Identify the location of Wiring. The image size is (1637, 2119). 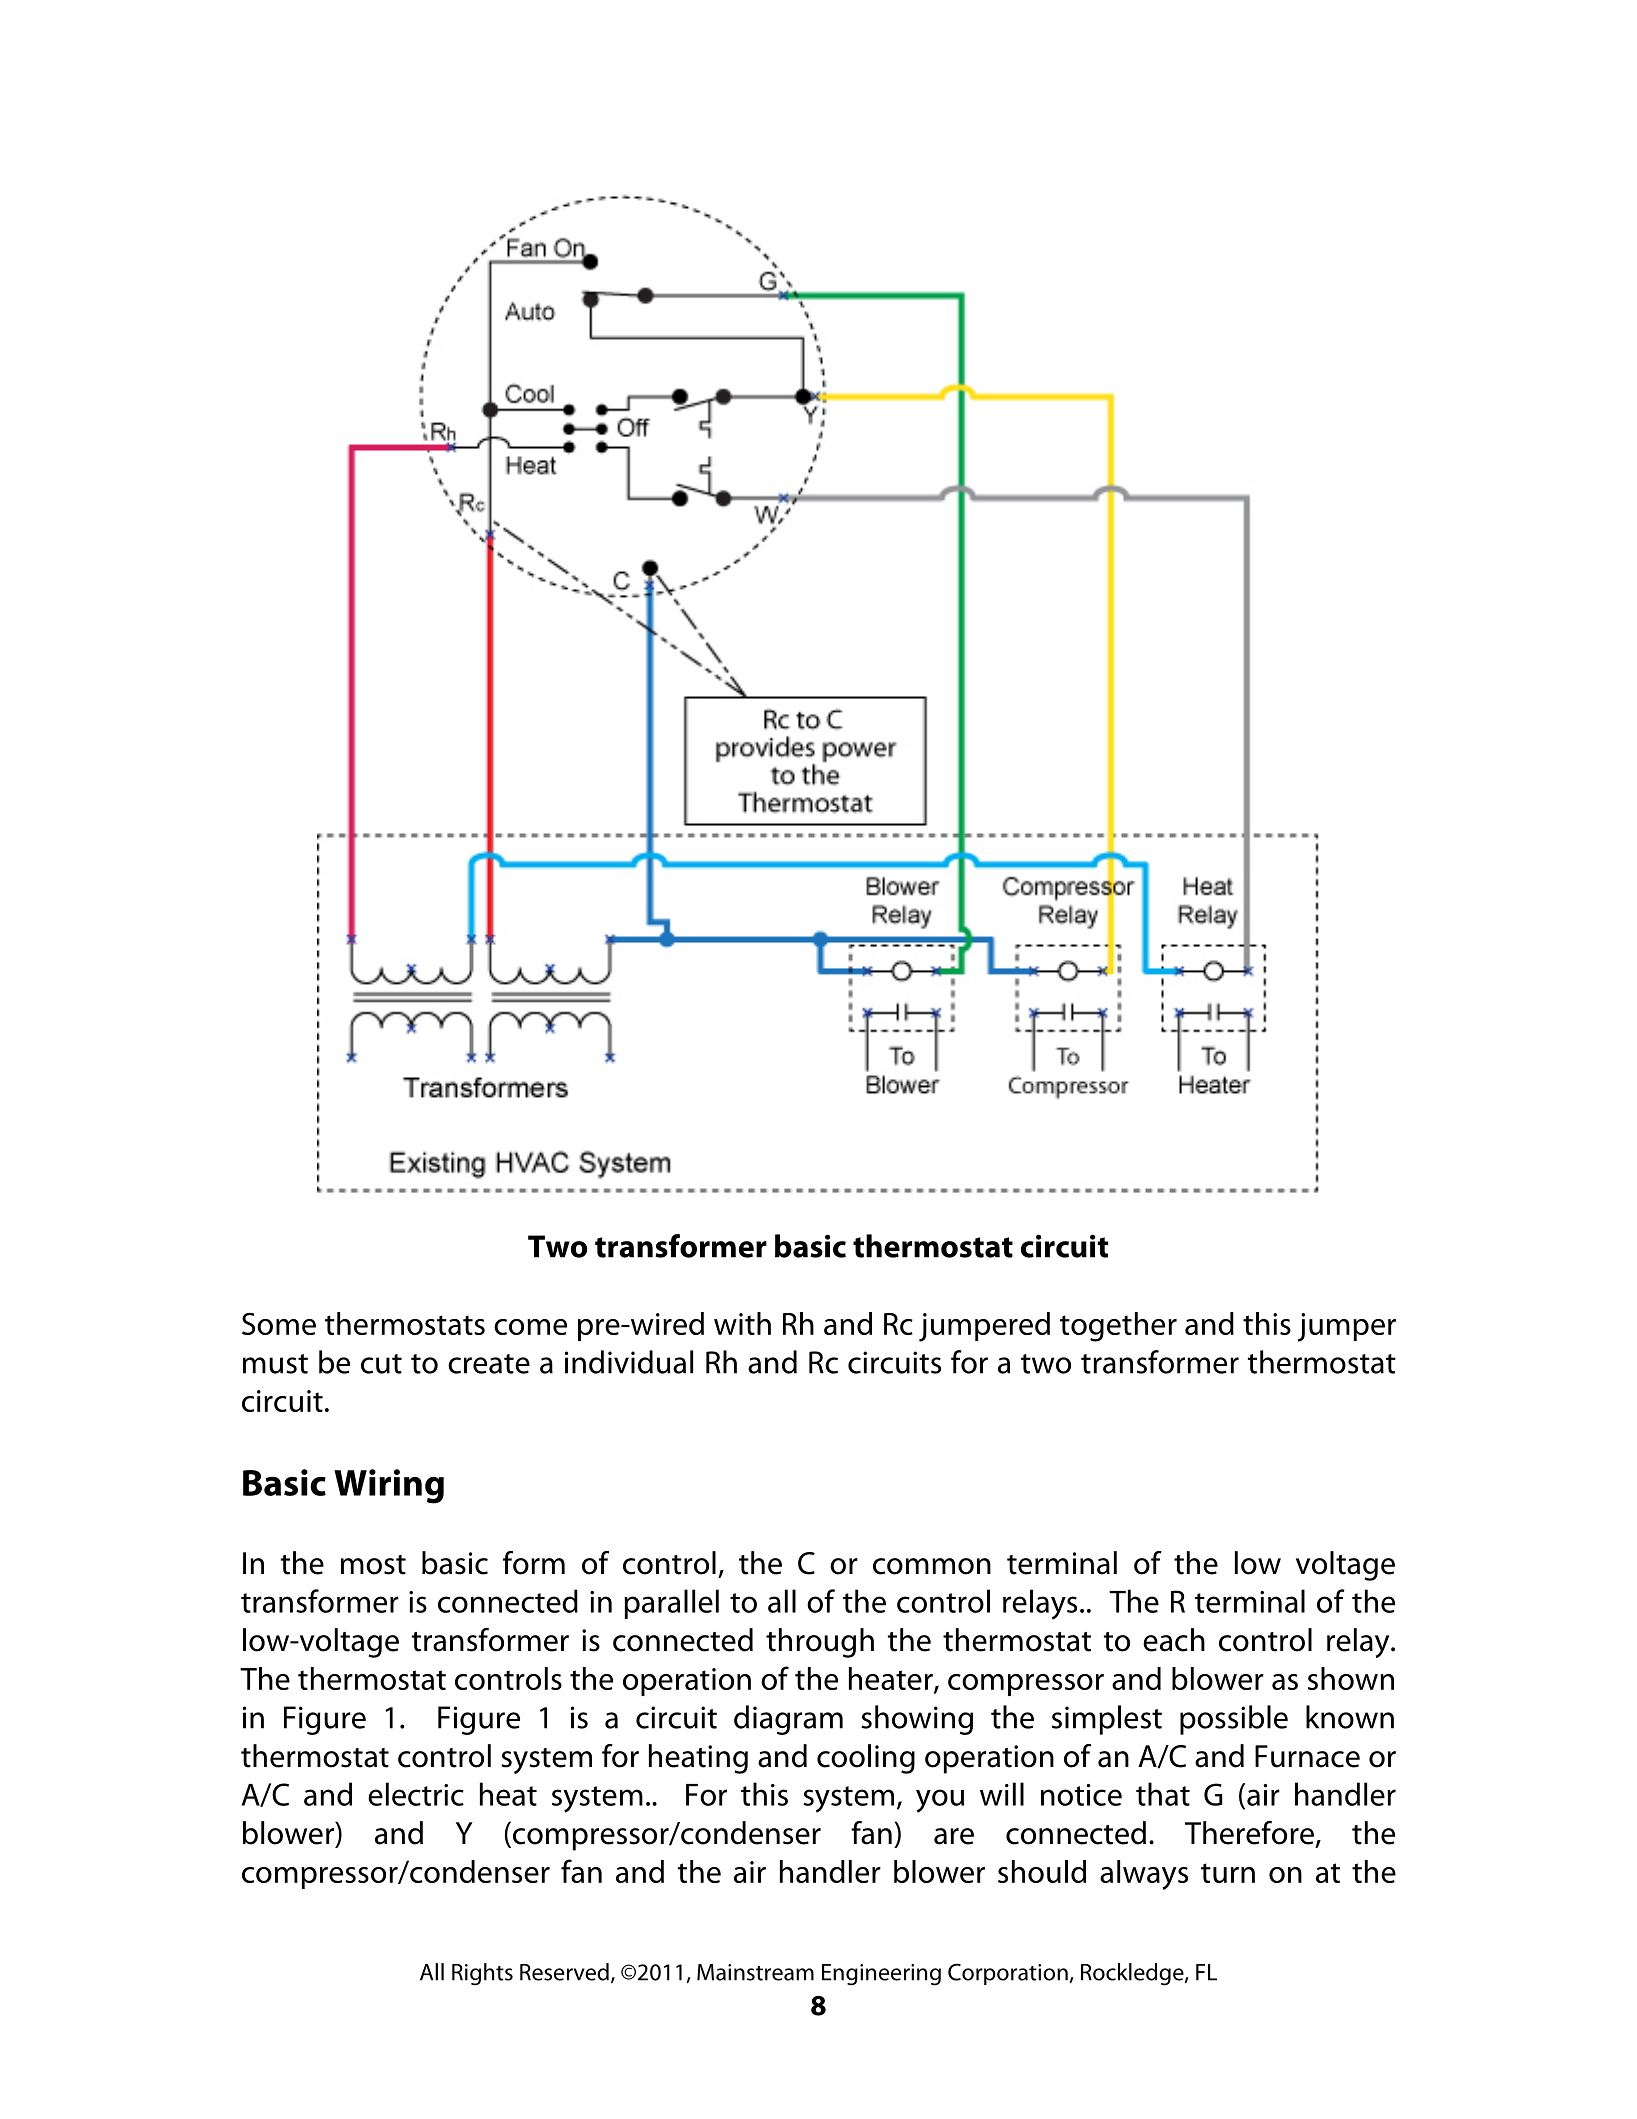
(389, 1486).
